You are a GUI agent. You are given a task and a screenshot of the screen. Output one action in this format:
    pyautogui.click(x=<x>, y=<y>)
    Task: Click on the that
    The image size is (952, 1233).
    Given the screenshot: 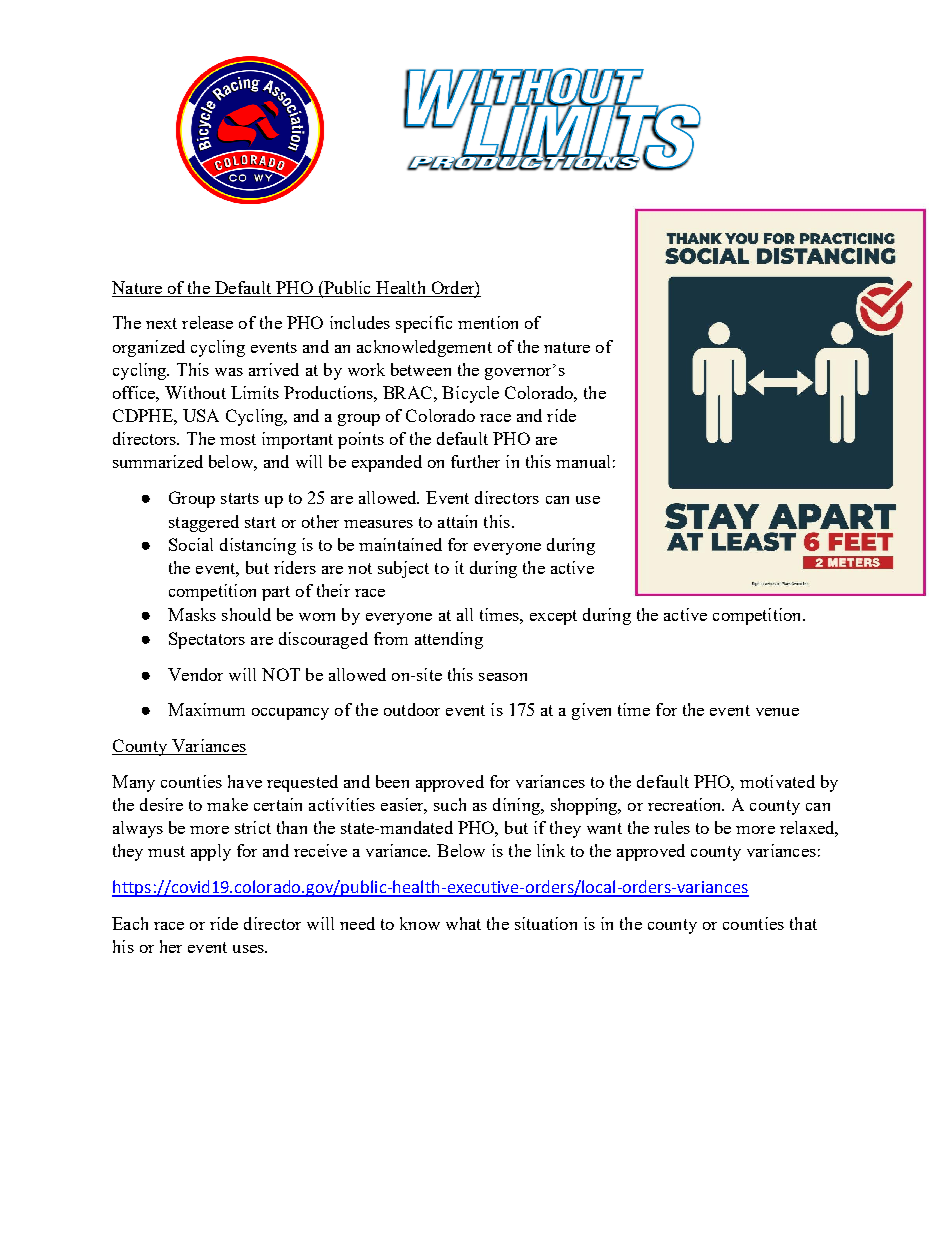 What is the action you would take?
    pyautogui.click(x=803, y=923)
